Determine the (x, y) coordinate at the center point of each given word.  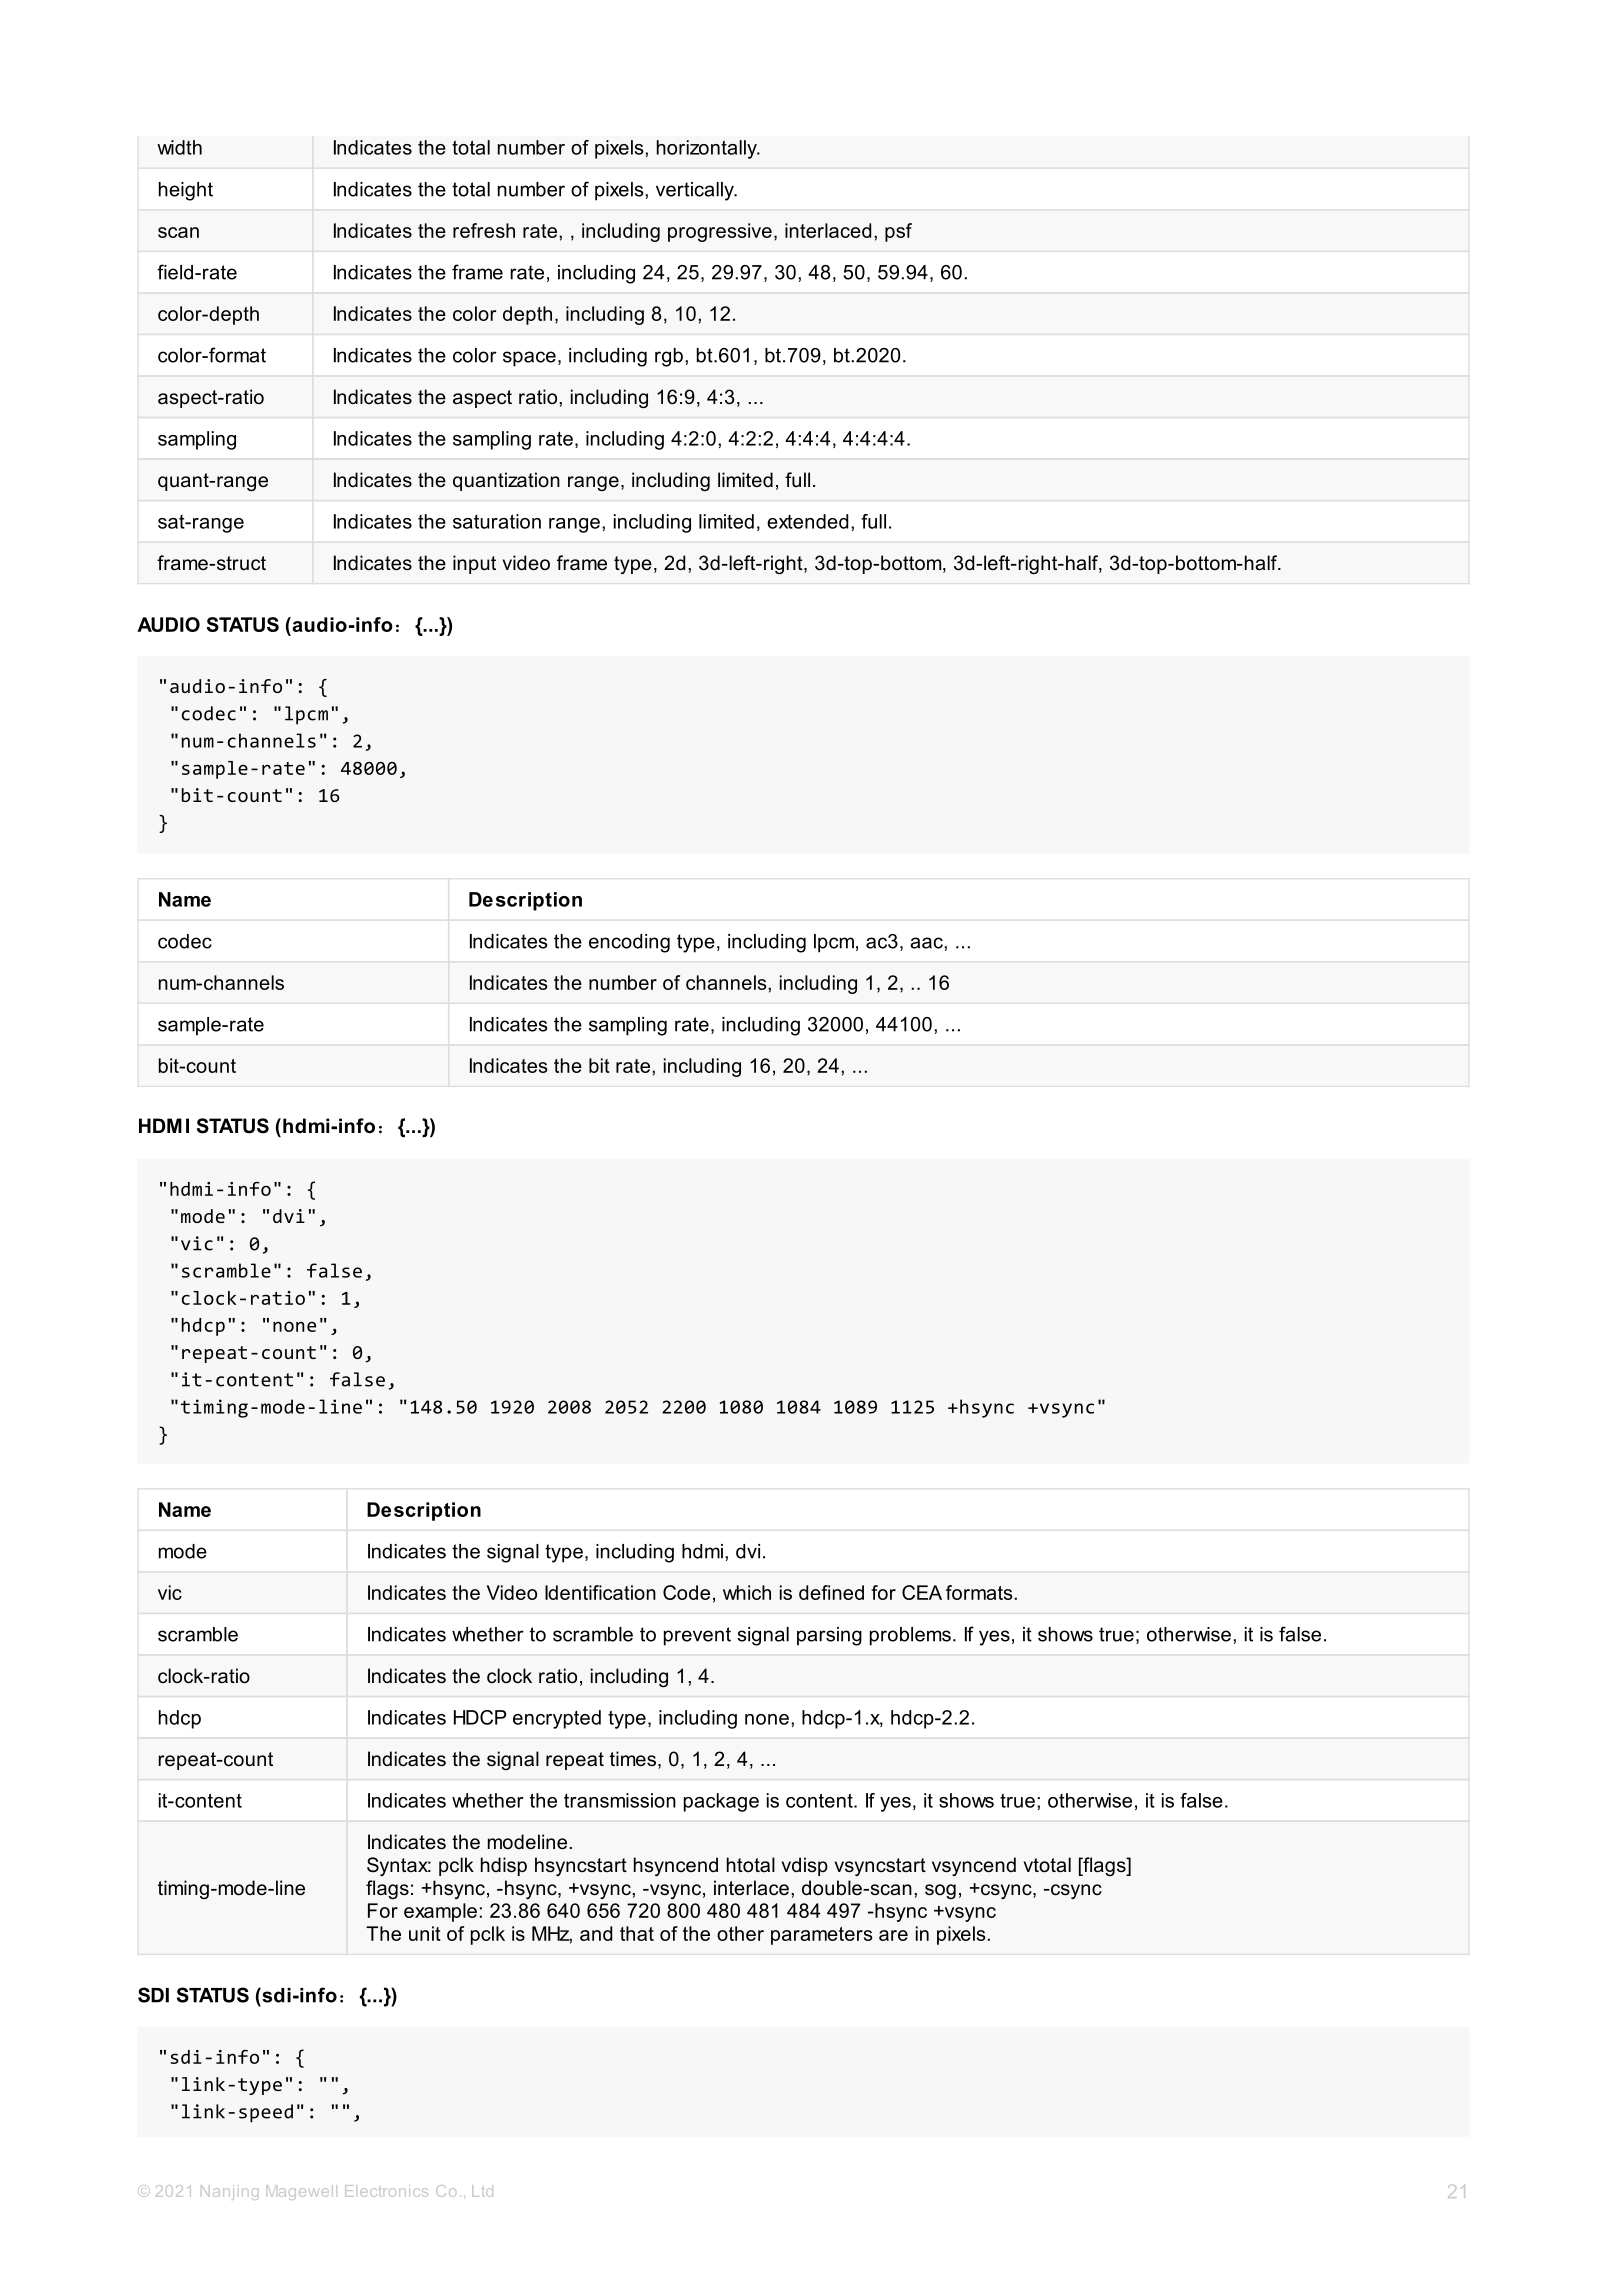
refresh (484, 230)
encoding (629, 943)
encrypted (557, 1719)
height (186, 191)
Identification (600, 1592)
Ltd (482, 2191)
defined (831, 1592)
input (474, 564)
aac (927, 943)
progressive (720, 232)
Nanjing (229, 2192)
